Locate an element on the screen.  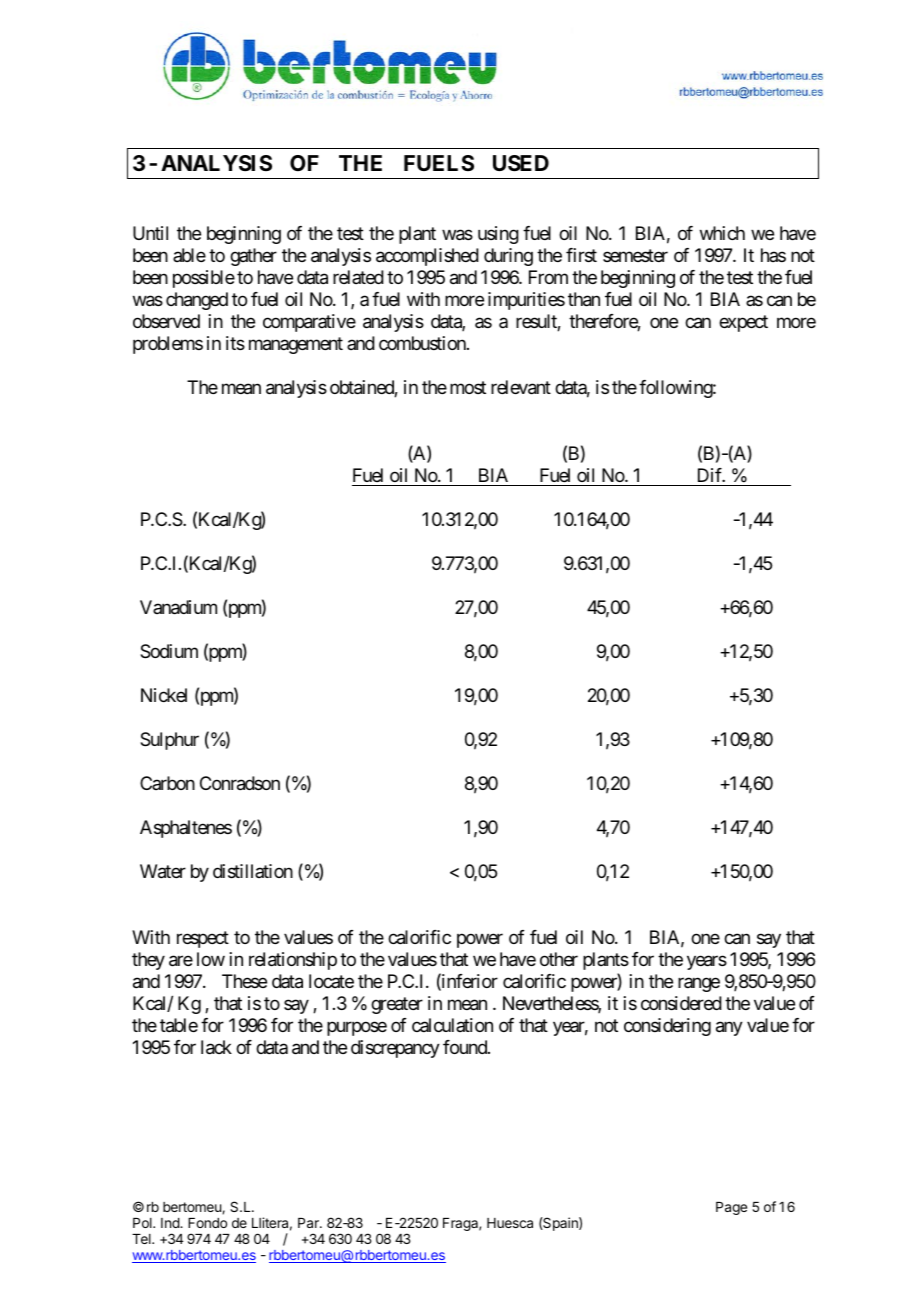
which is located at coordinates (722, 233).
